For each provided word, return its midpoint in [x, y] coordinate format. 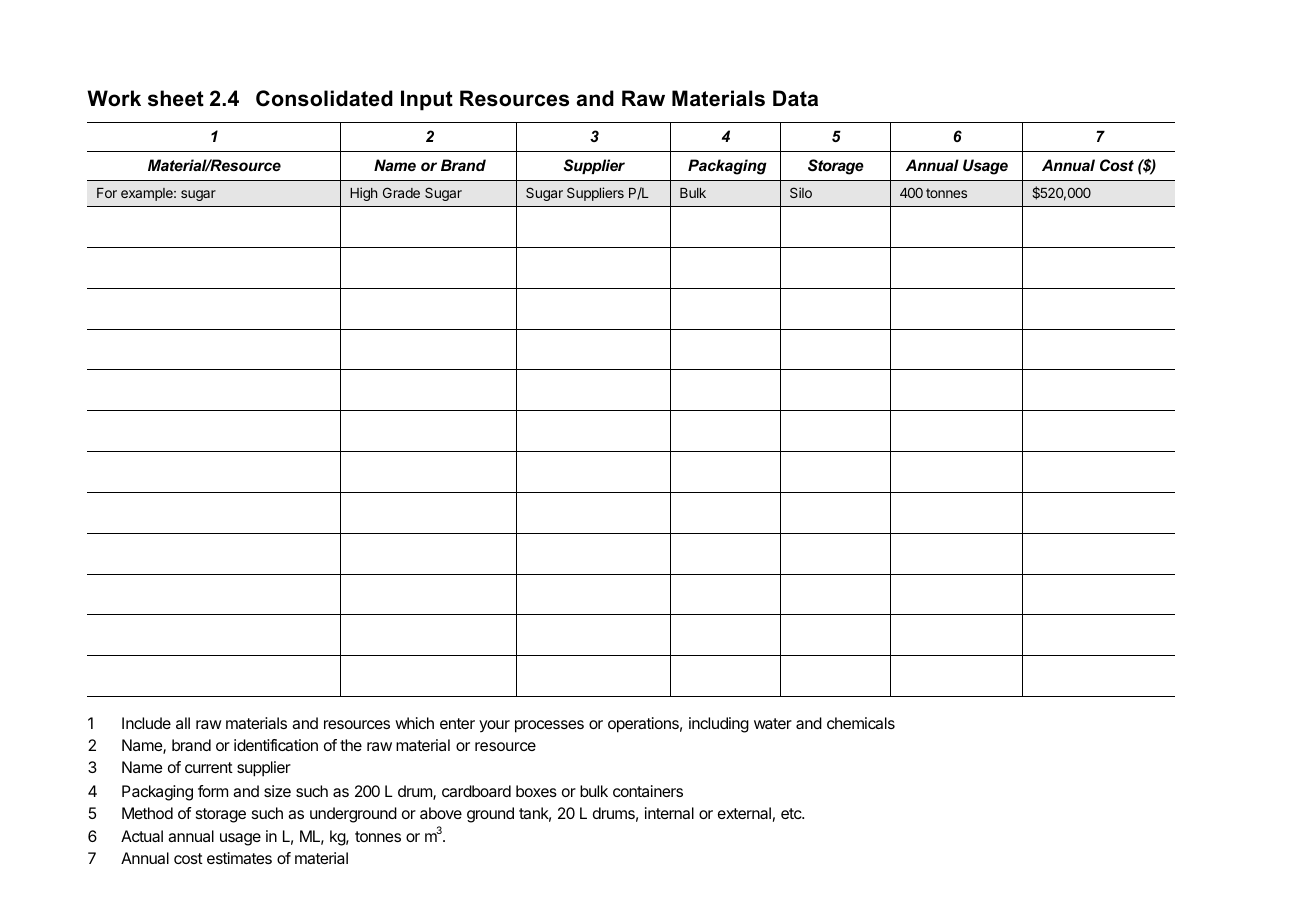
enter [457, 723]
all [183, 723]
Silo [801, 192]
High [363, 194]
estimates [239, 858]
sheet [176, 98]
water [773, 723]
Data [795, 98]
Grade [401, 192]
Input [427, 100]
